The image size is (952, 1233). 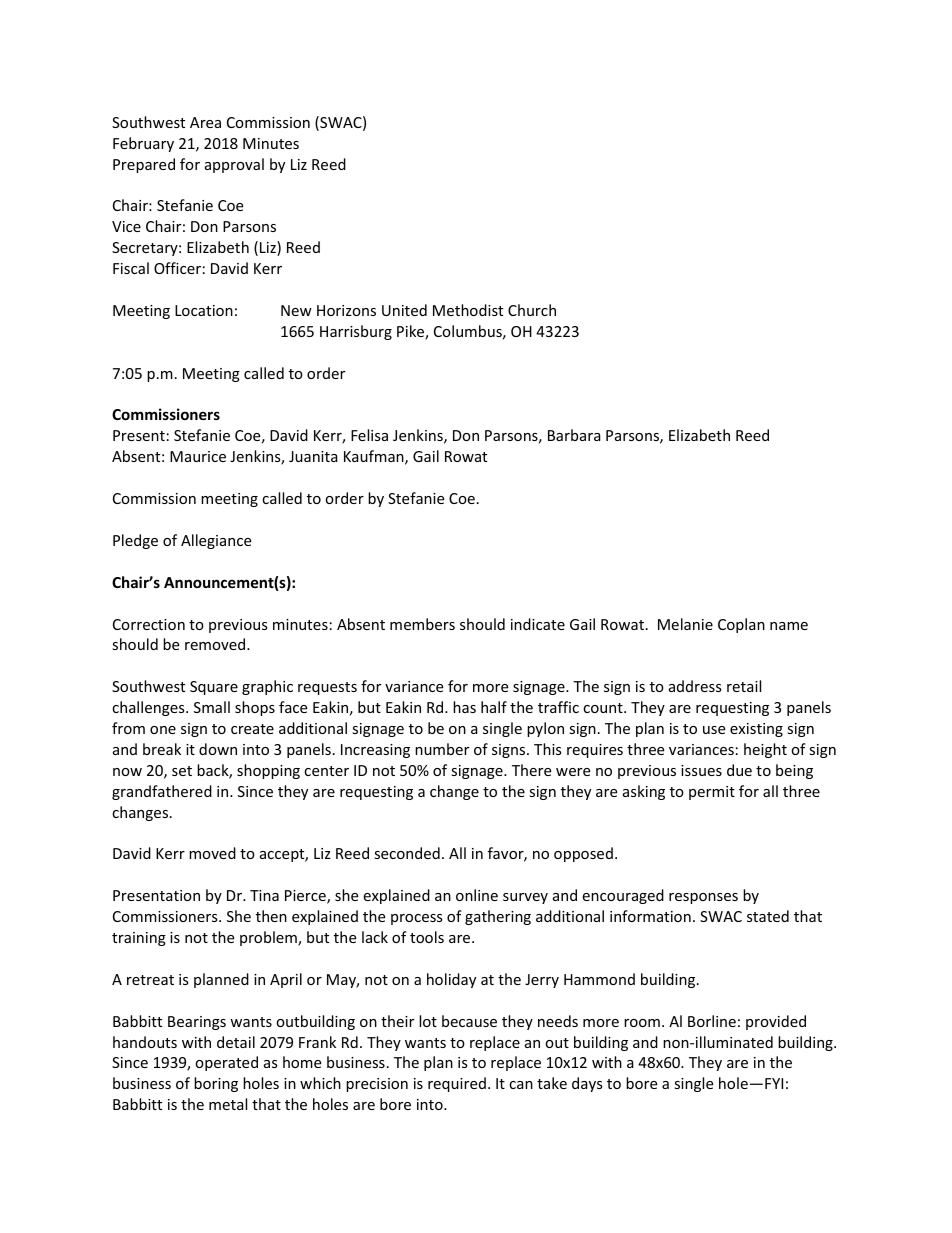 What do you see at coordinates (216, 1084) in the screenshot?
I see `boring` at bounding box center [216, 1084].
